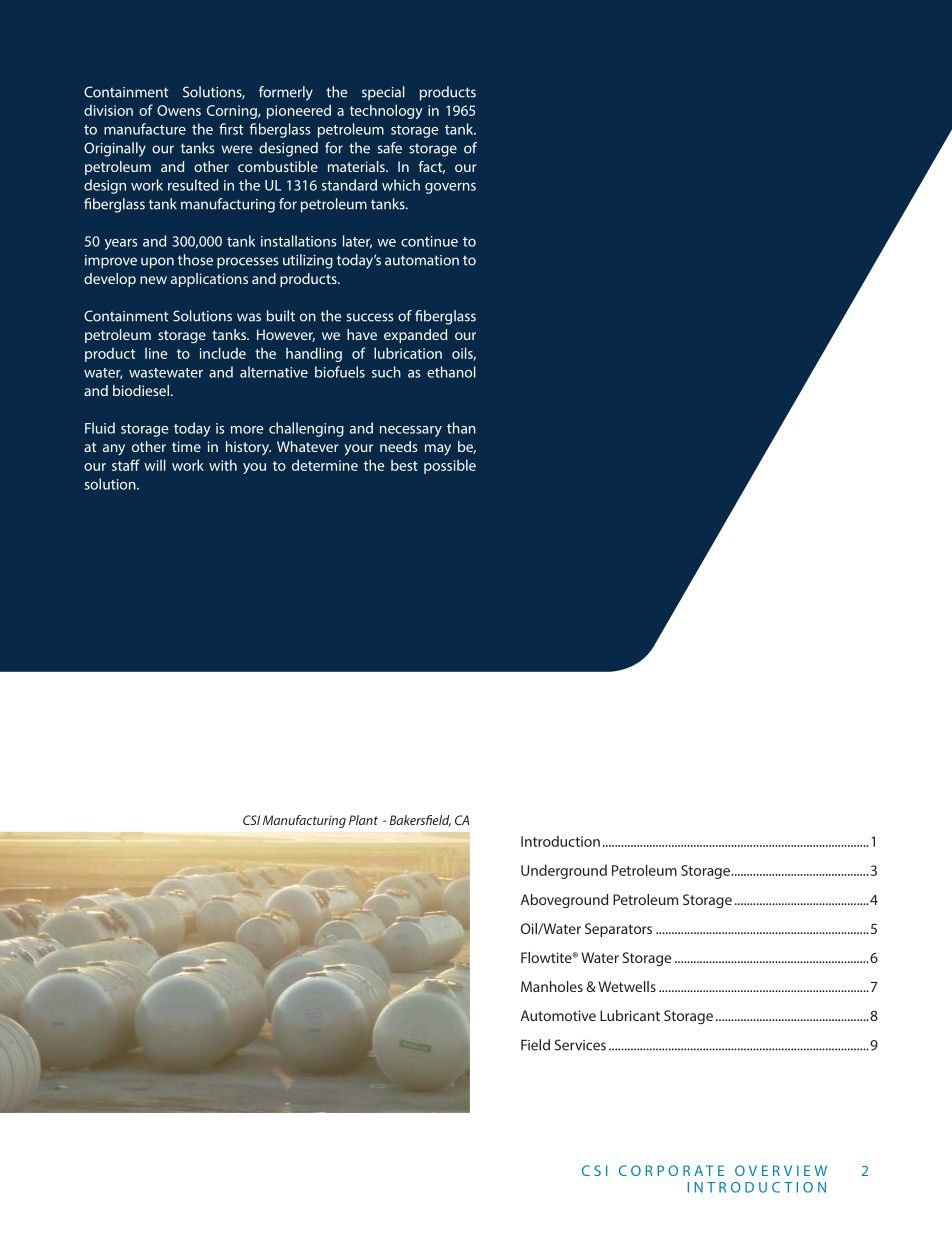  What do you see at coordinates (186, 446) in the screenshot?
I see `time` at bounding box center [186, 446].
